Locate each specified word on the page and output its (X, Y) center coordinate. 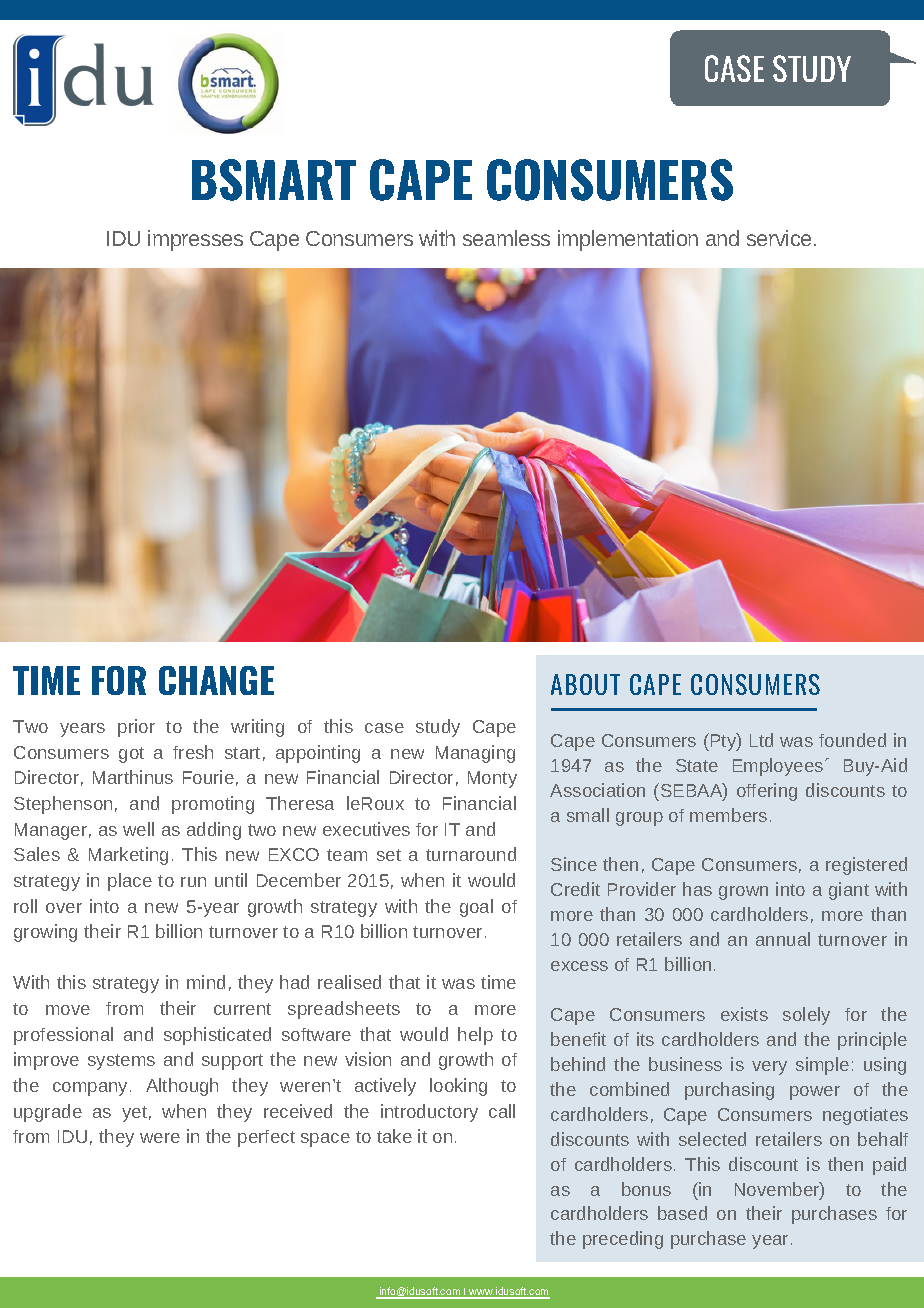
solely (806, 1016)
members (728, 815)
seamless (506, 238)
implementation (628, 240)
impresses (195, 240)
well (138, 829)
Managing (475, 754)
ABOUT (585, 684)
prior (136, 728)
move (68, 1010)
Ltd (761, 740)
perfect (266, 1138)
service (779, 238)
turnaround (471, 854)
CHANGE (216, 680)
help (475, 1036)
